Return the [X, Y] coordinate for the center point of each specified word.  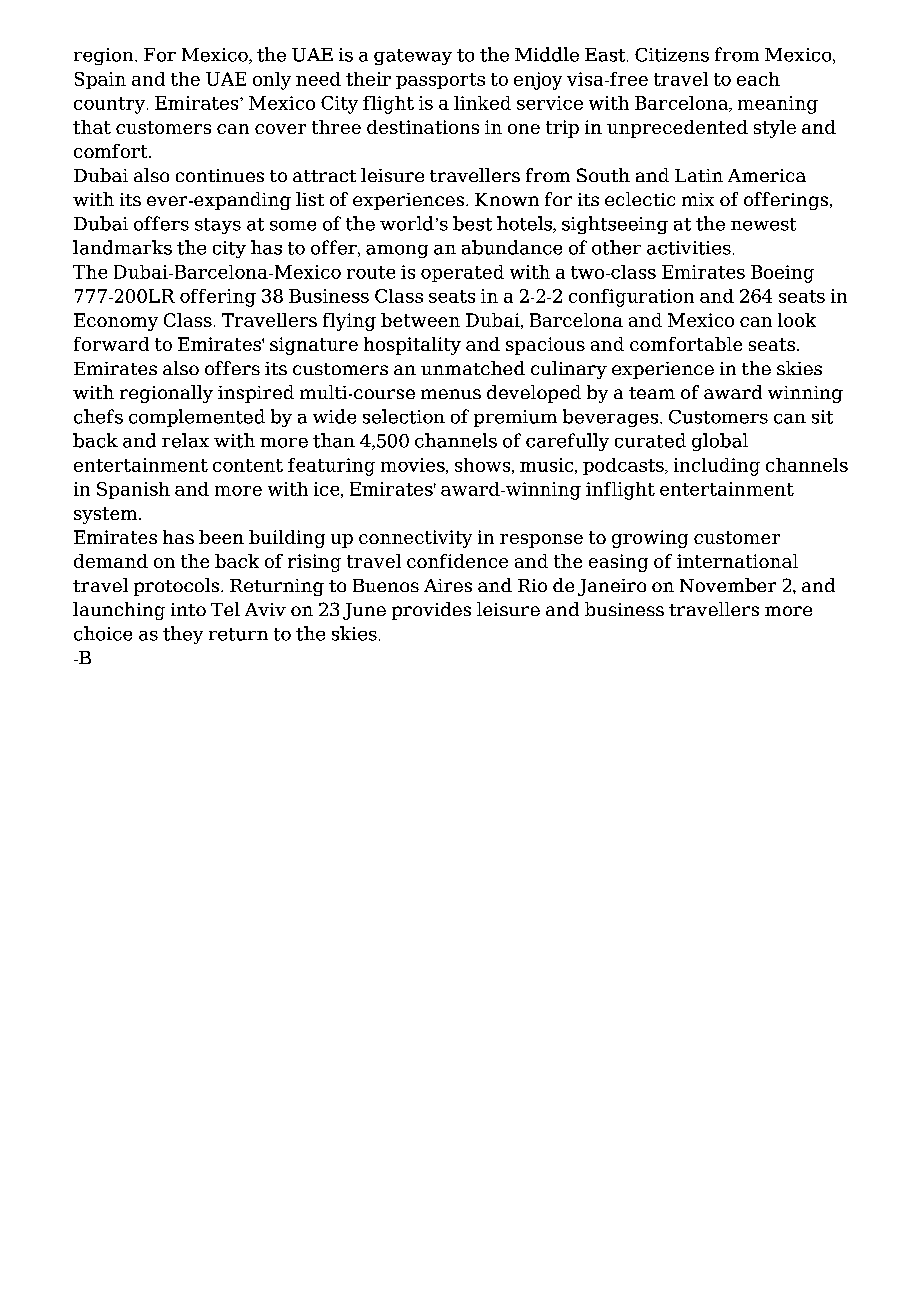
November [728, 585]
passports [440, 81]
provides [431, 611]
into [188, 609]
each [758, 79]
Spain [100, 80]
